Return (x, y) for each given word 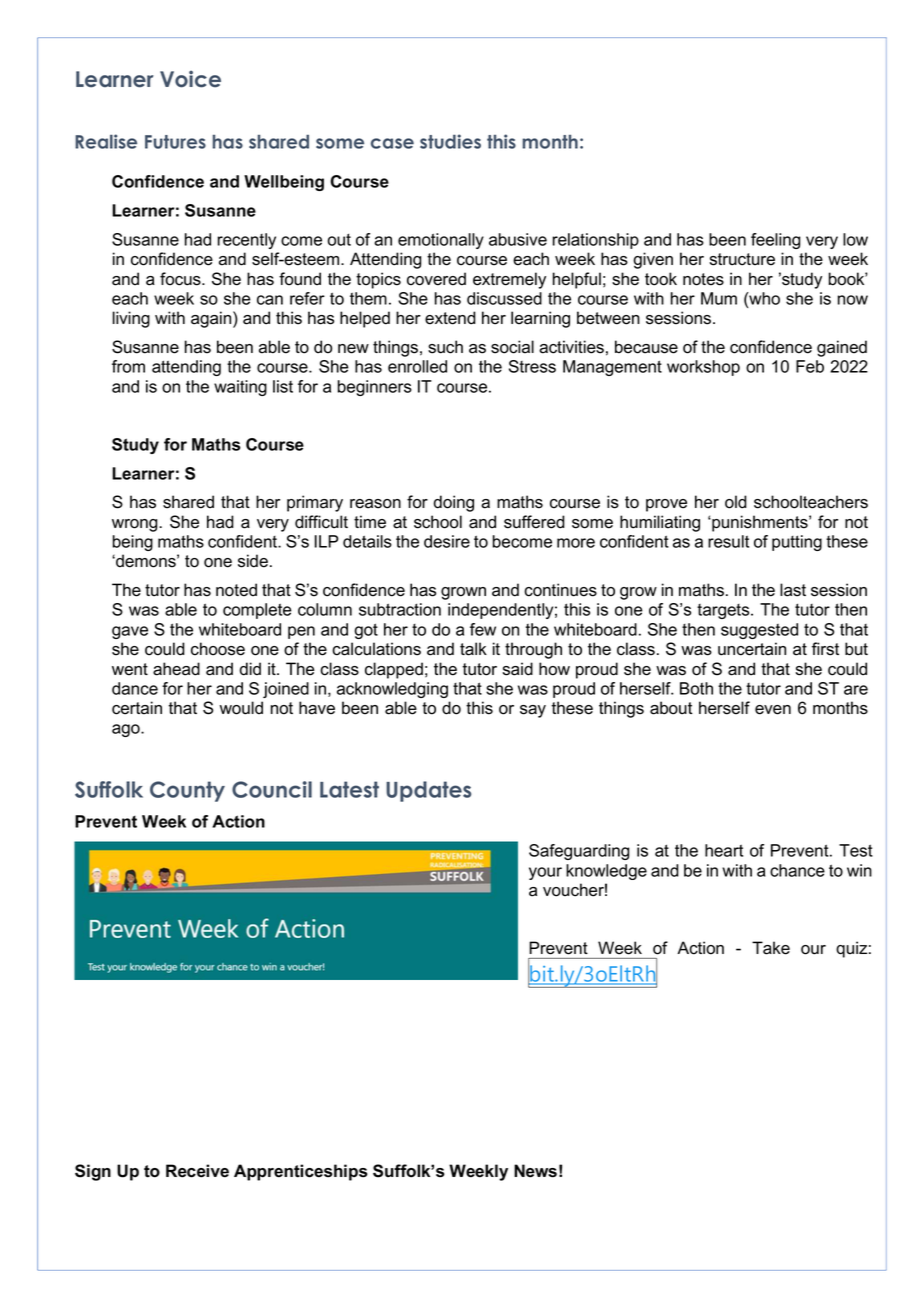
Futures (175, 142)
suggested (759, 631)
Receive (197, 1171)
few (483, 629)
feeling (776, 241)
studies (450, 141)
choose (218, 649)
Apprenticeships (301, 1172)
